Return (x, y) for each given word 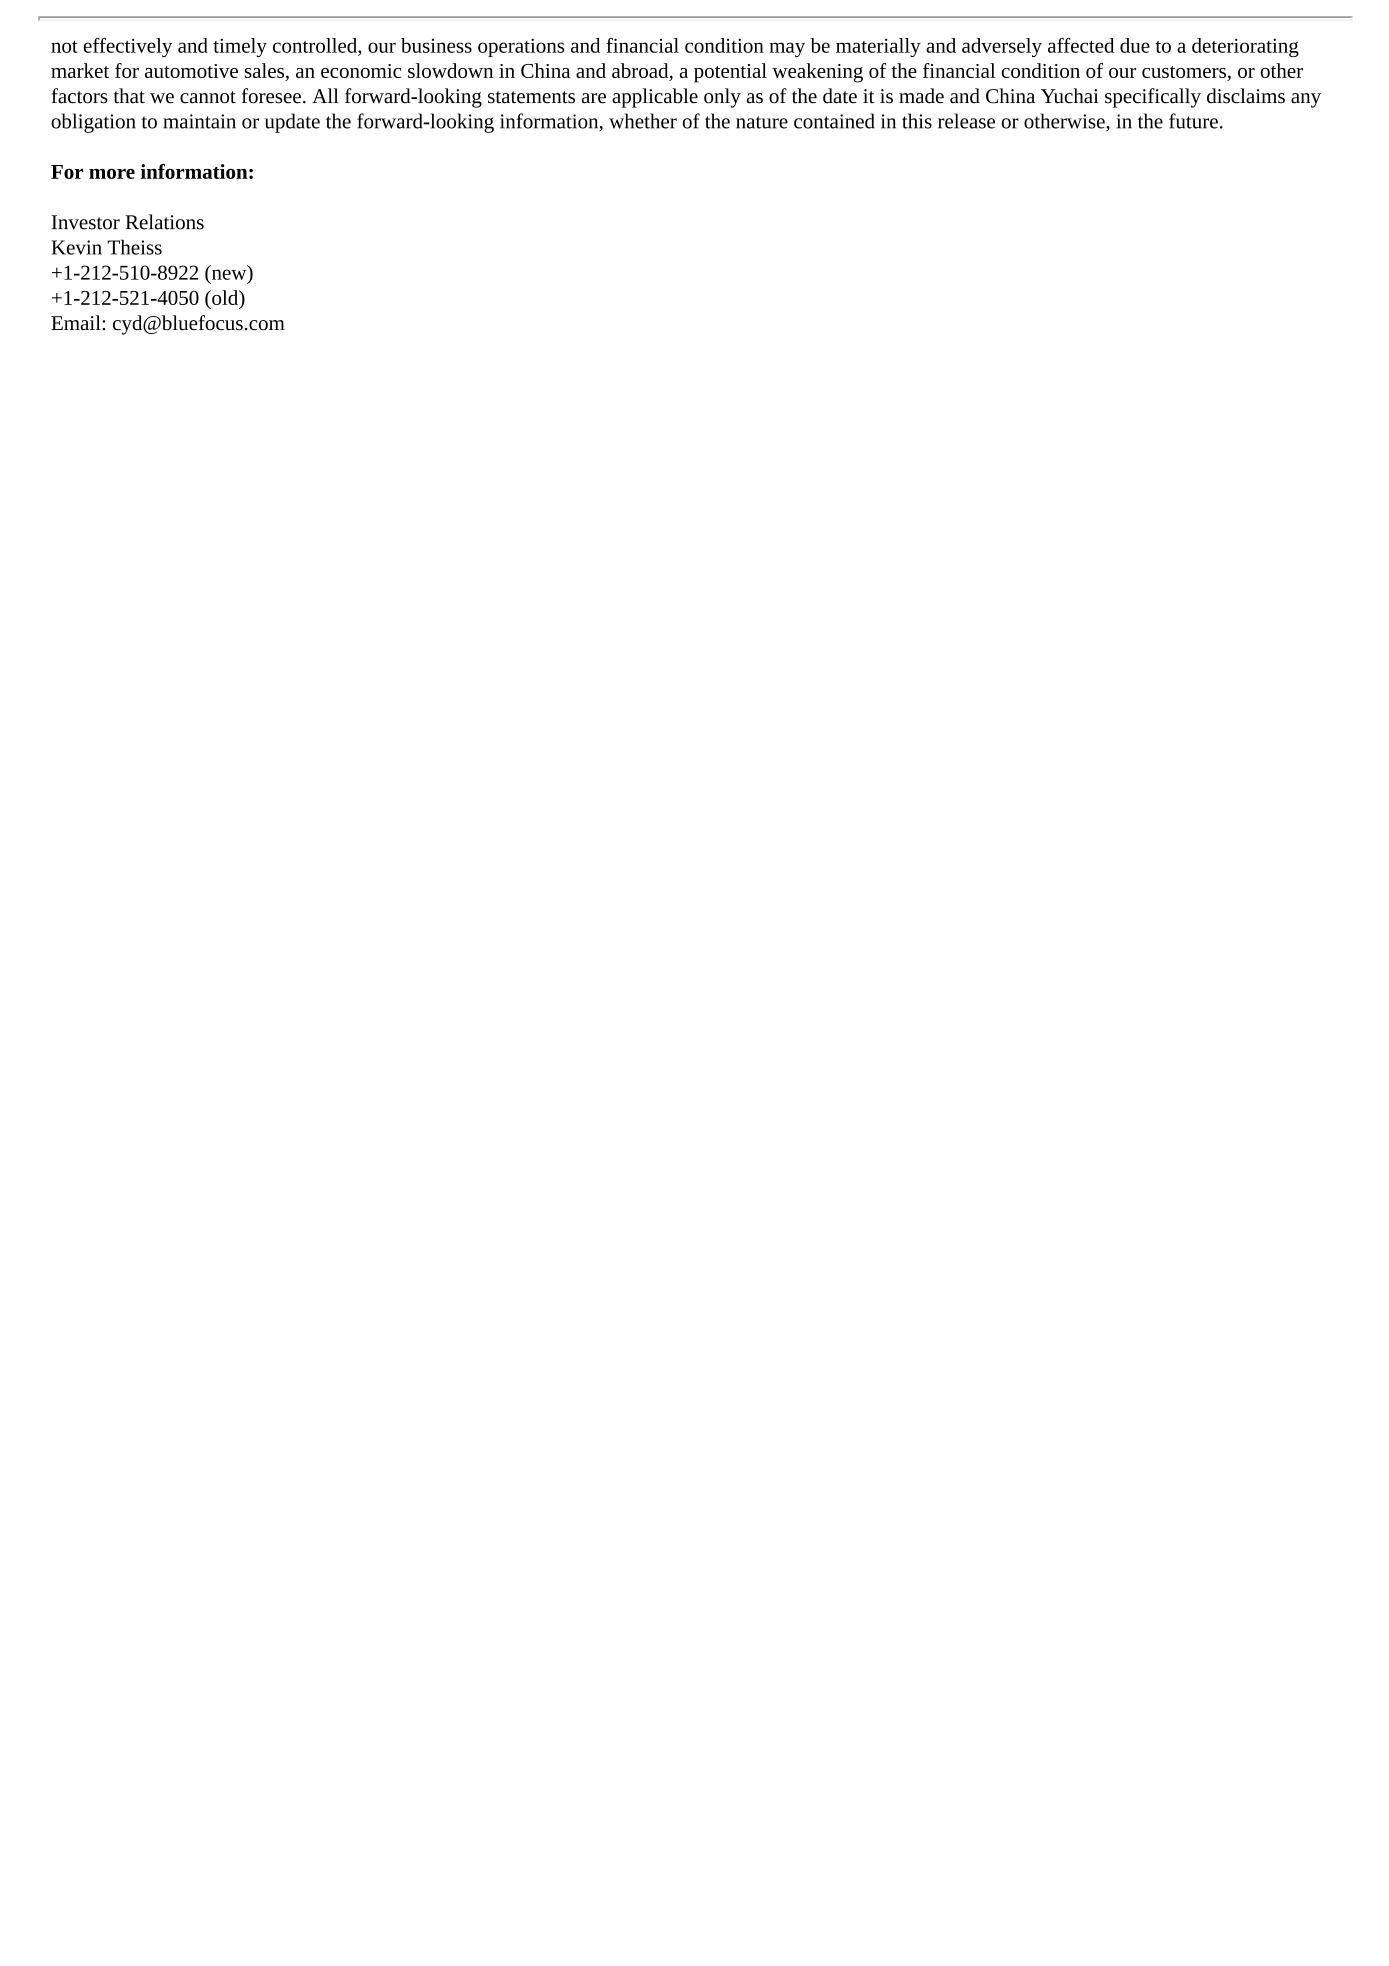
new (229, 274)
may (787, 49)
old (225, 297)
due (1135, 45)
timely (240, 47)
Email (77, 323)
